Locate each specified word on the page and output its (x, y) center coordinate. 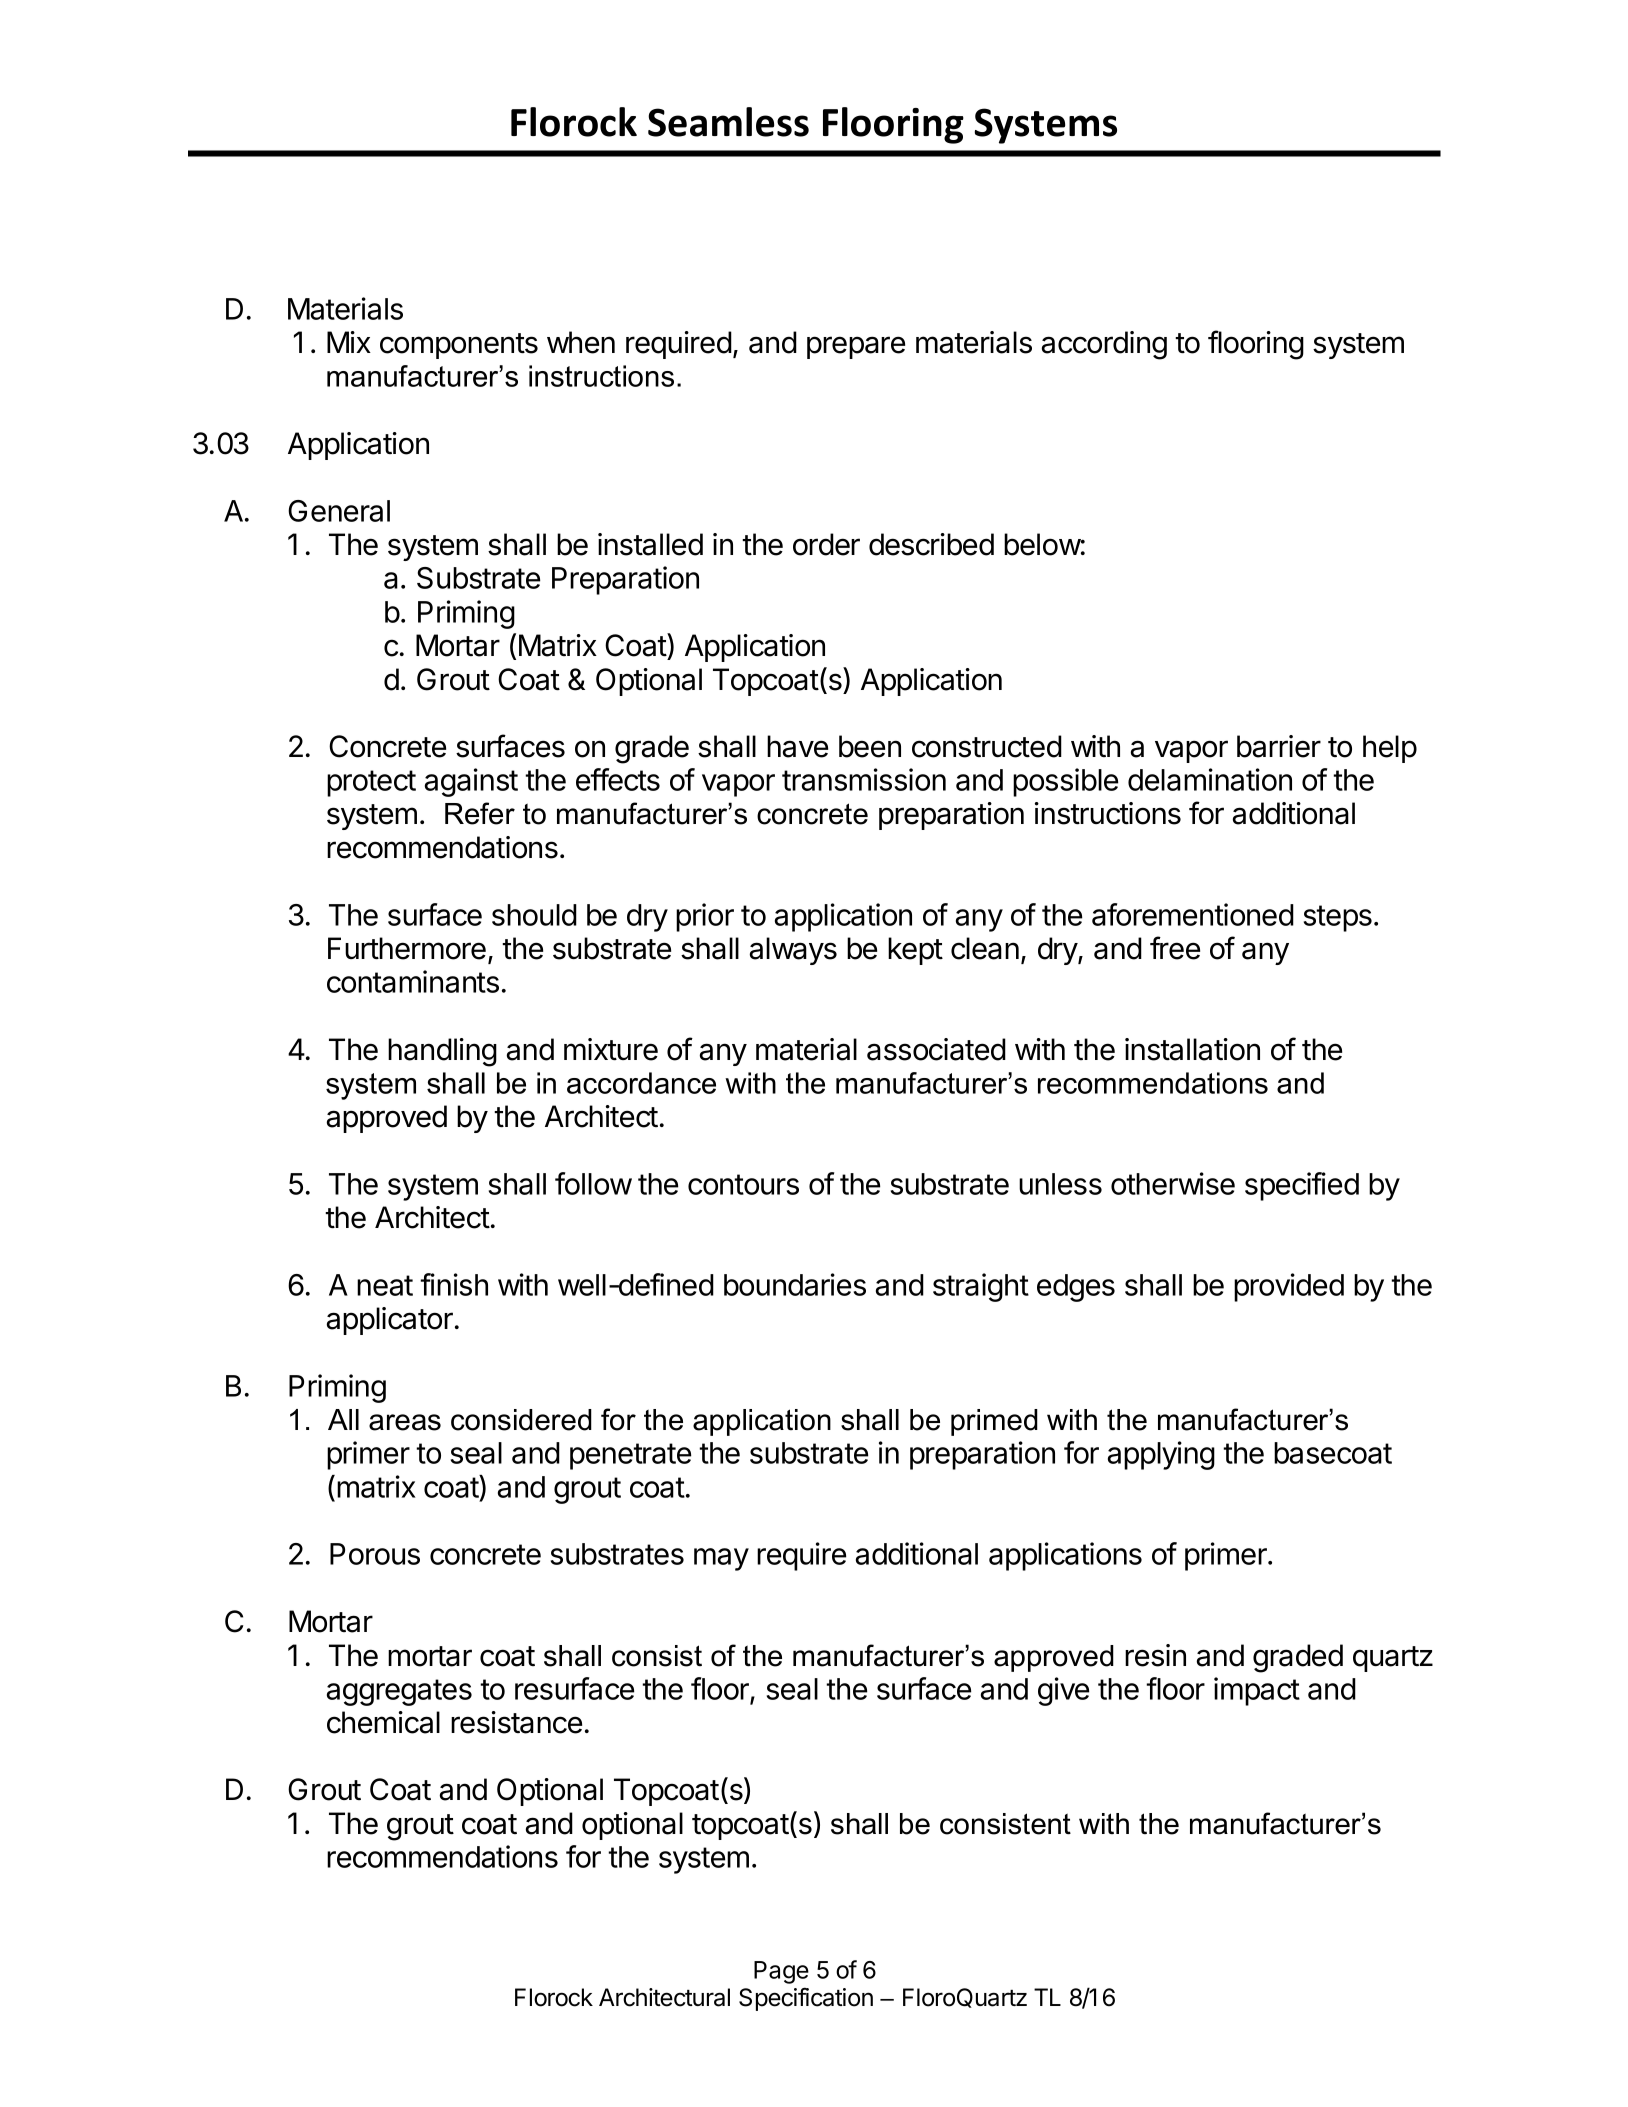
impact (1257, 1691)
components (459, 346)
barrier (1279, 746)
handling (442, 1052)
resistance (516, 1722)
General (339, 511)
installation (1192, 1049)
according (1104, 345)
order (826, 544)
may (721, 1559)
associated (936, 1049)
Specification (806, 1999)
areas (405, 1422)
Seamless (728, 122)
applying (1161, 1455)
